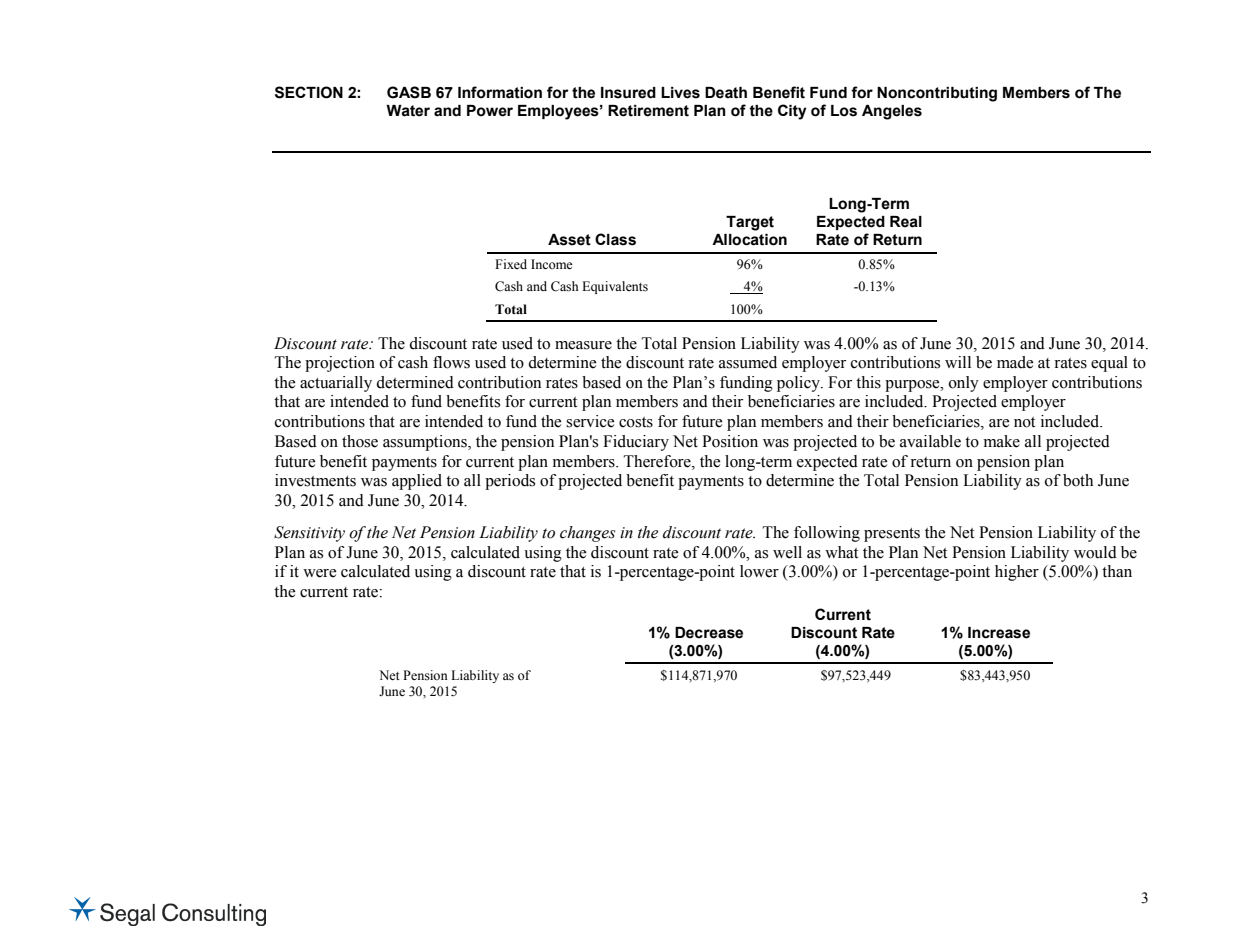  Describe the element at coordinates (408, 111) in the image. I see `Water` at that location.
